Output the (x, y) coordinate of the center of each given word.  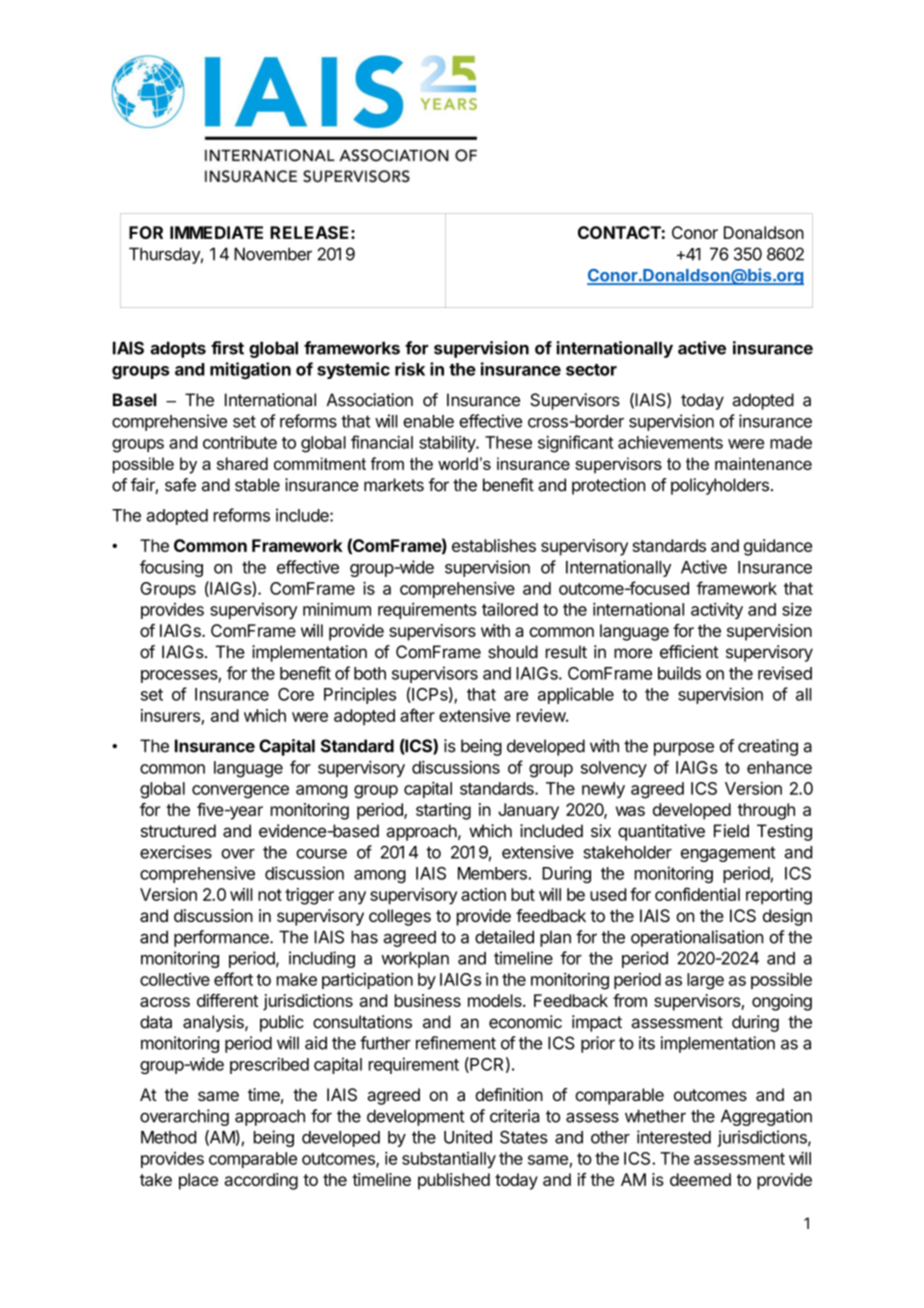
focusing (171, 568)
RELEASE (311, 232)
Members (493, 873)
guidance (778, 547)
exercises (176, 852)
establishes (494, 545)
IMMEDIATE (216, 232)
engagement (728, 854)
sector (591, 370)
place (198, 1181)
